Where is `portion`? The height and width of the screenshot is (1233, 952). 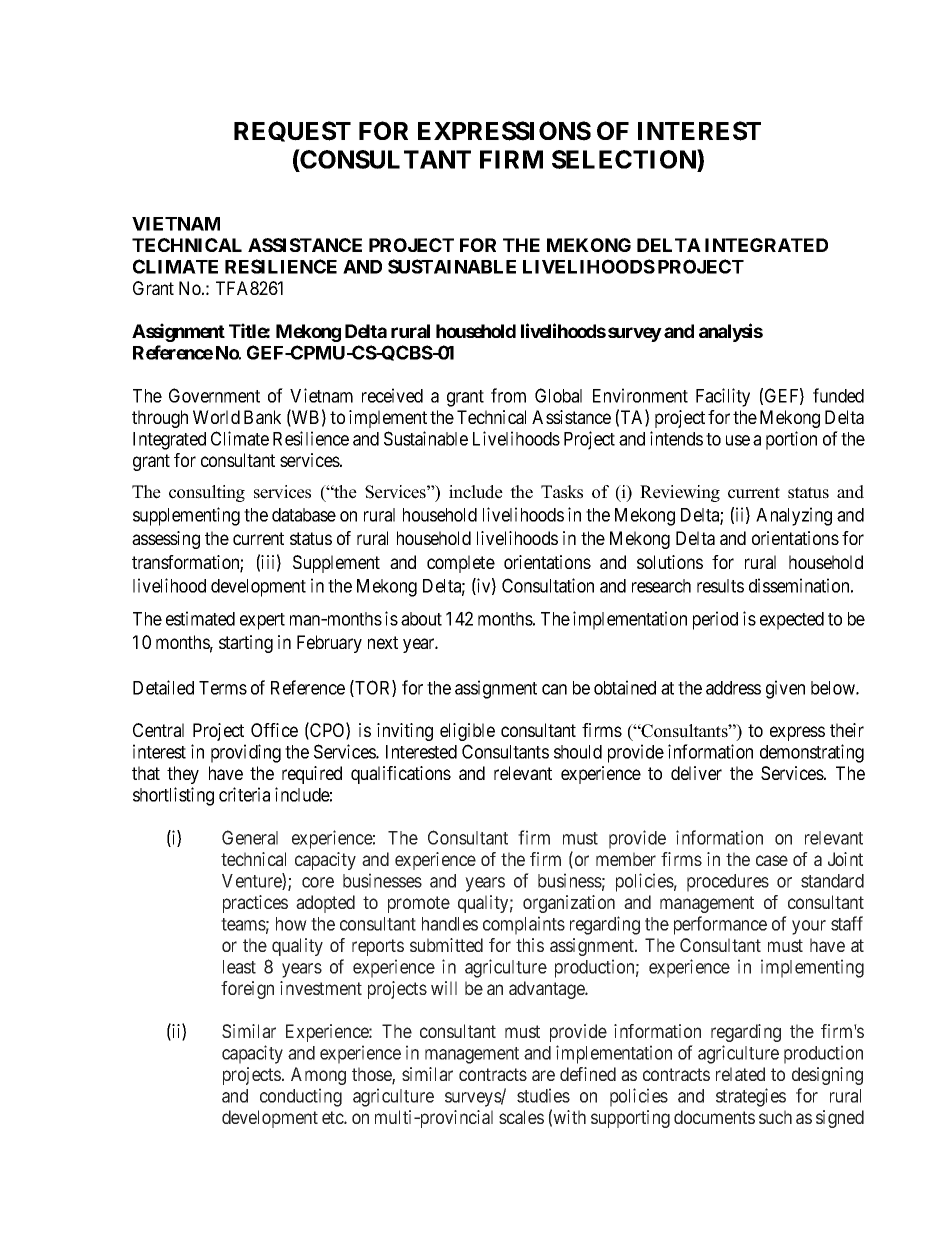
portion is located at coordinates (791, 440).
